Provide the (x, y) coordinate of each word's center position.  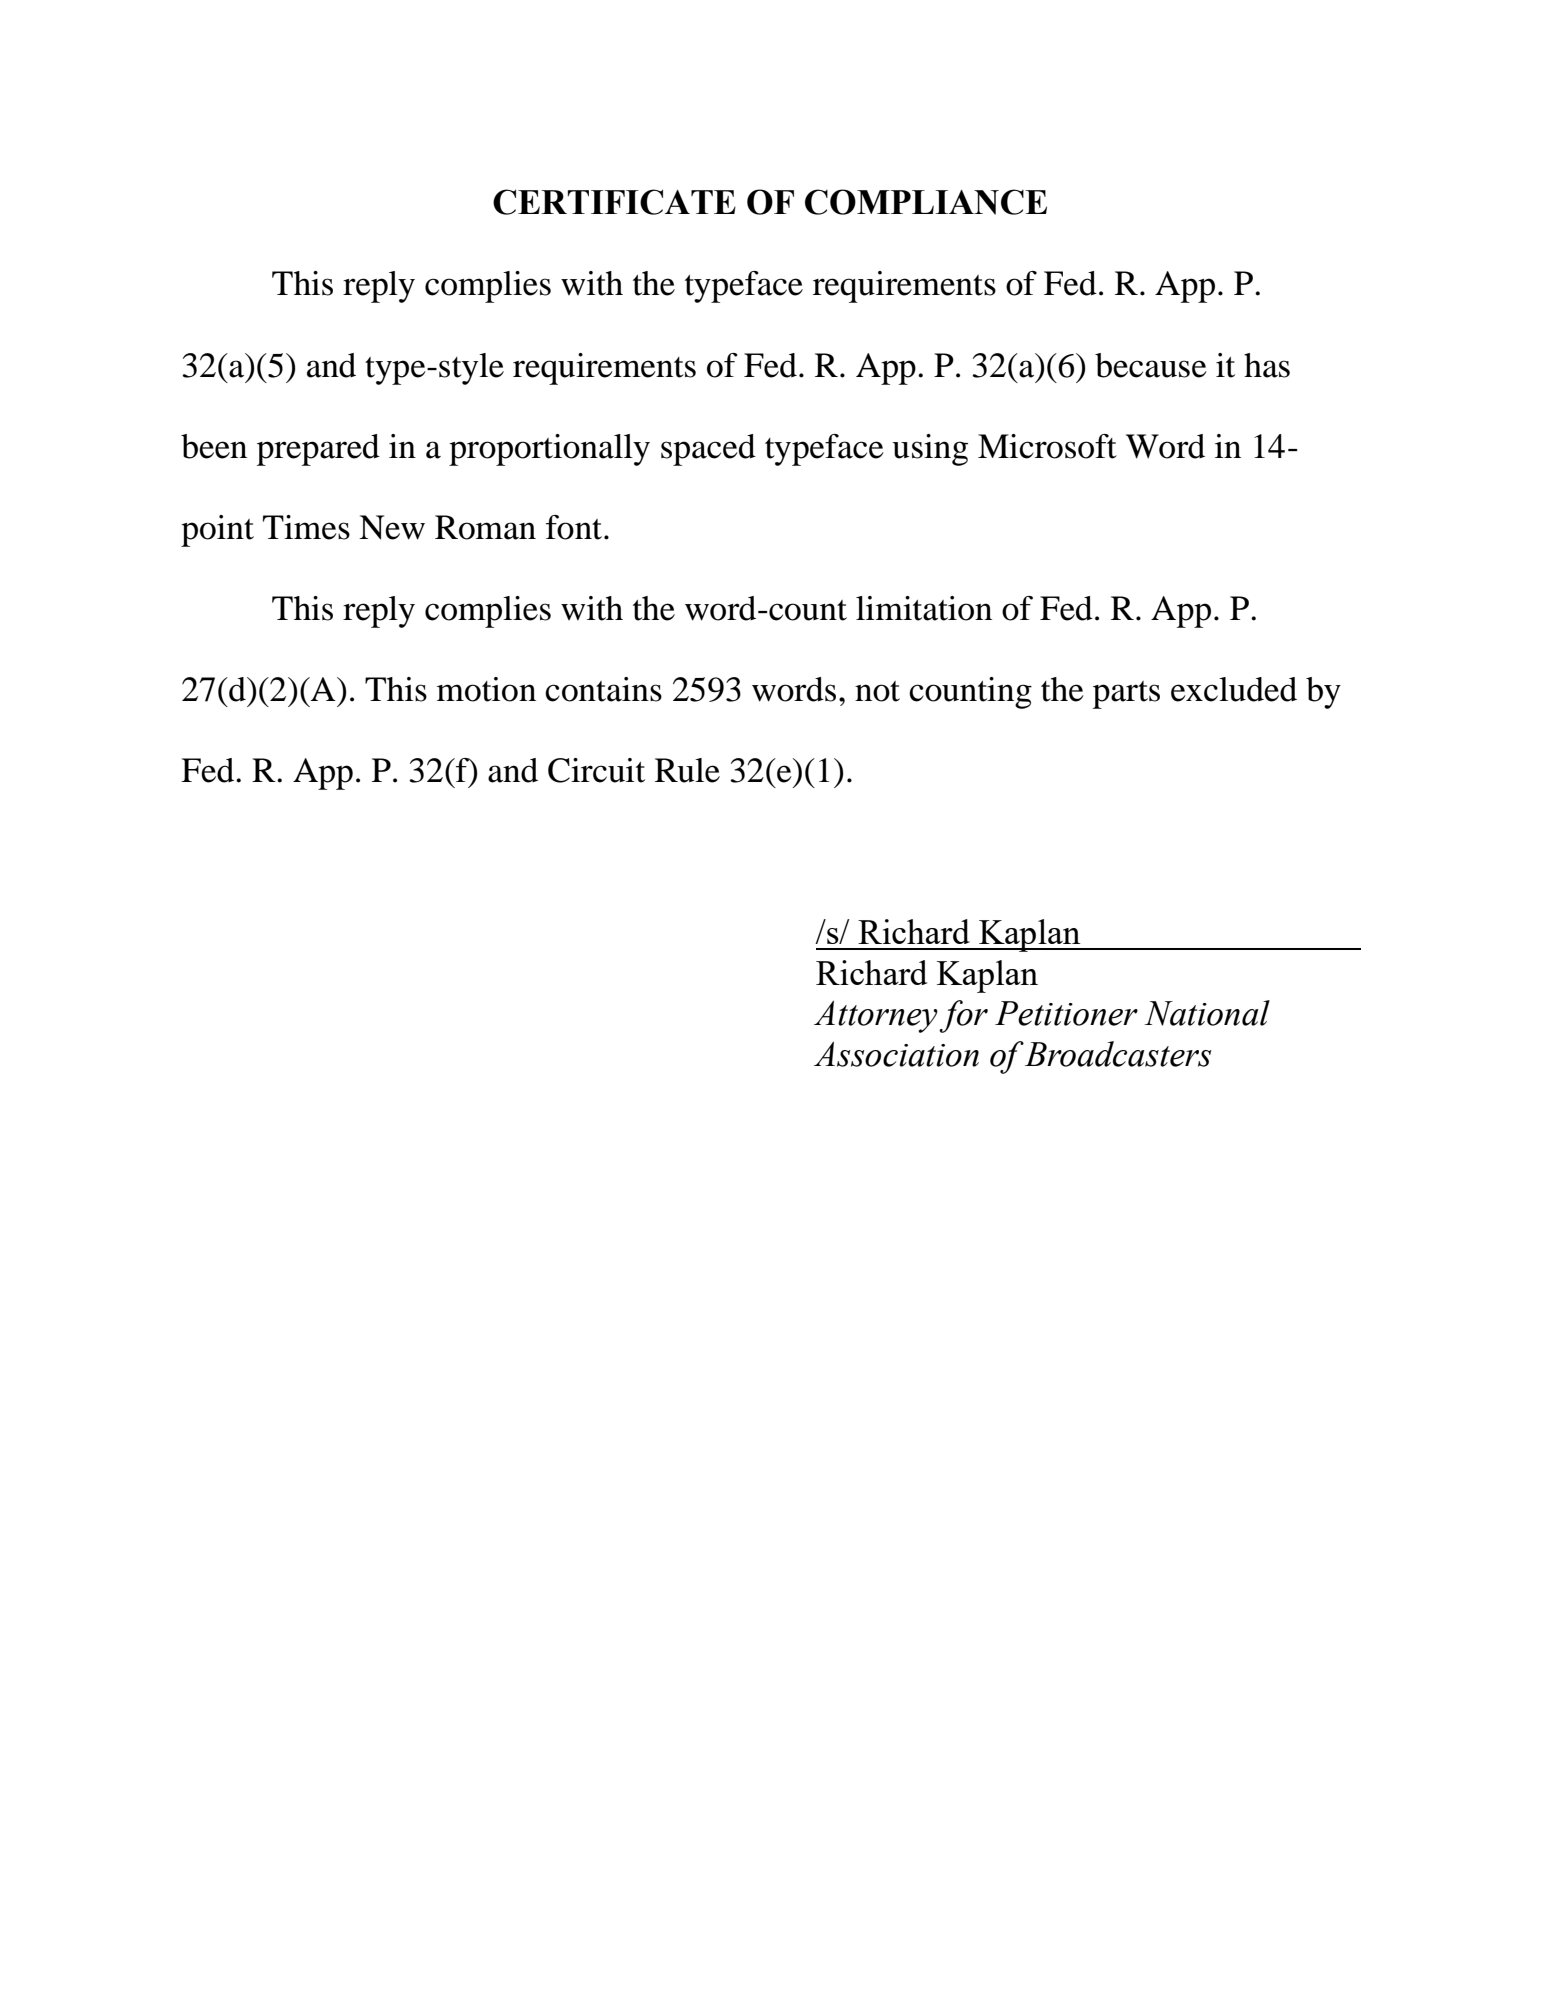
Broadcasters (1118, 1054)
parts (1126, 695)
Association (896, 1054)
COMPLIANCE (926, 202)
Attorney (876, 1016)
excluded (1234, 689)
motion (486, 689)
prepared (318, 450)
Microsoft (1047, 446)
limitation (924, 608)
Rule (687, 770)
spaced (708, 450)
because (1151, 365)
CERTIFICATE (614, 202)
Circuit (596, 770)
